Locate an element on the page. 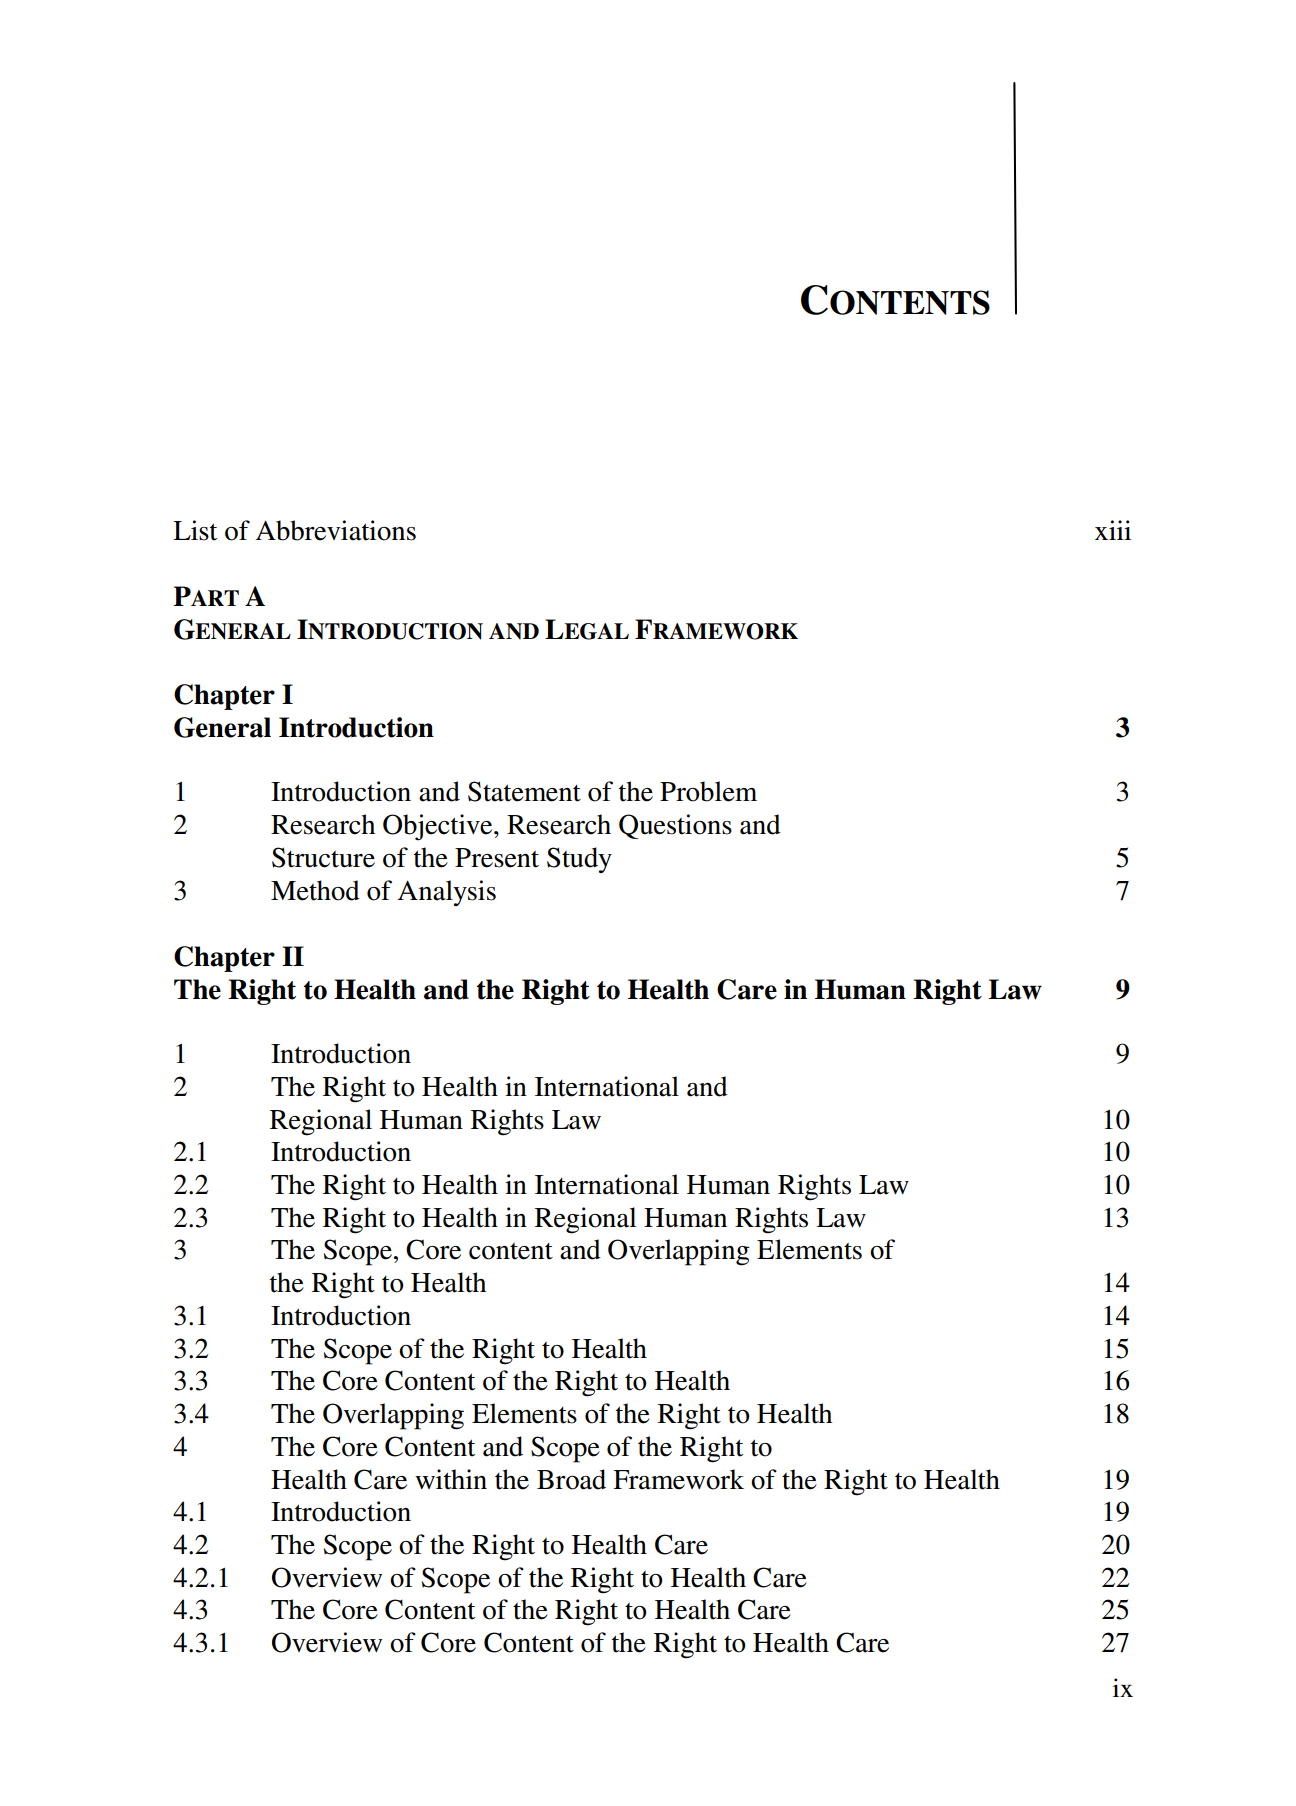  xiii is located at coordinates (1113, 530).
